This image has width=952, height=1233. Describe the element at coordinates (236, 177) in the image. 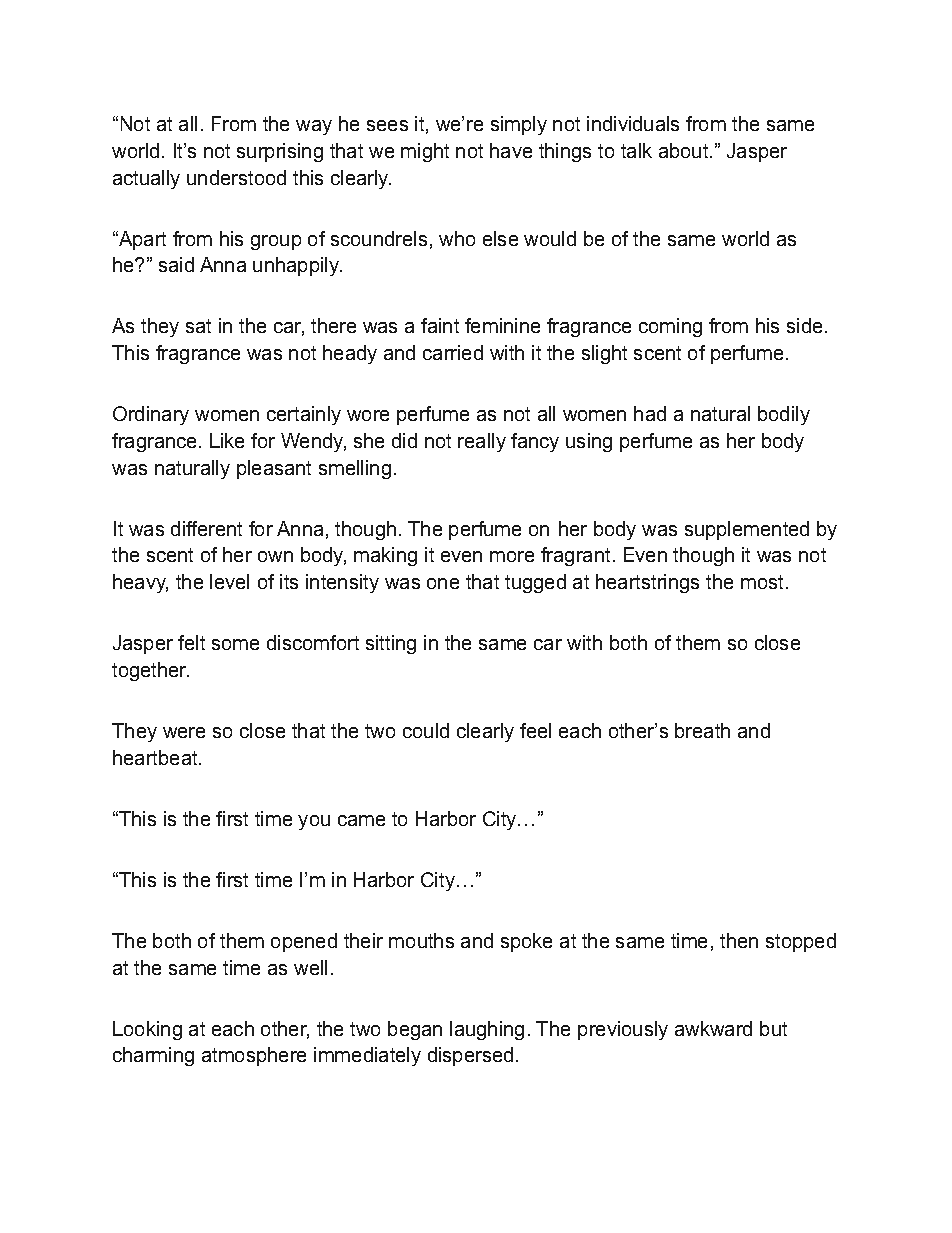

I see `understood` at that location.
